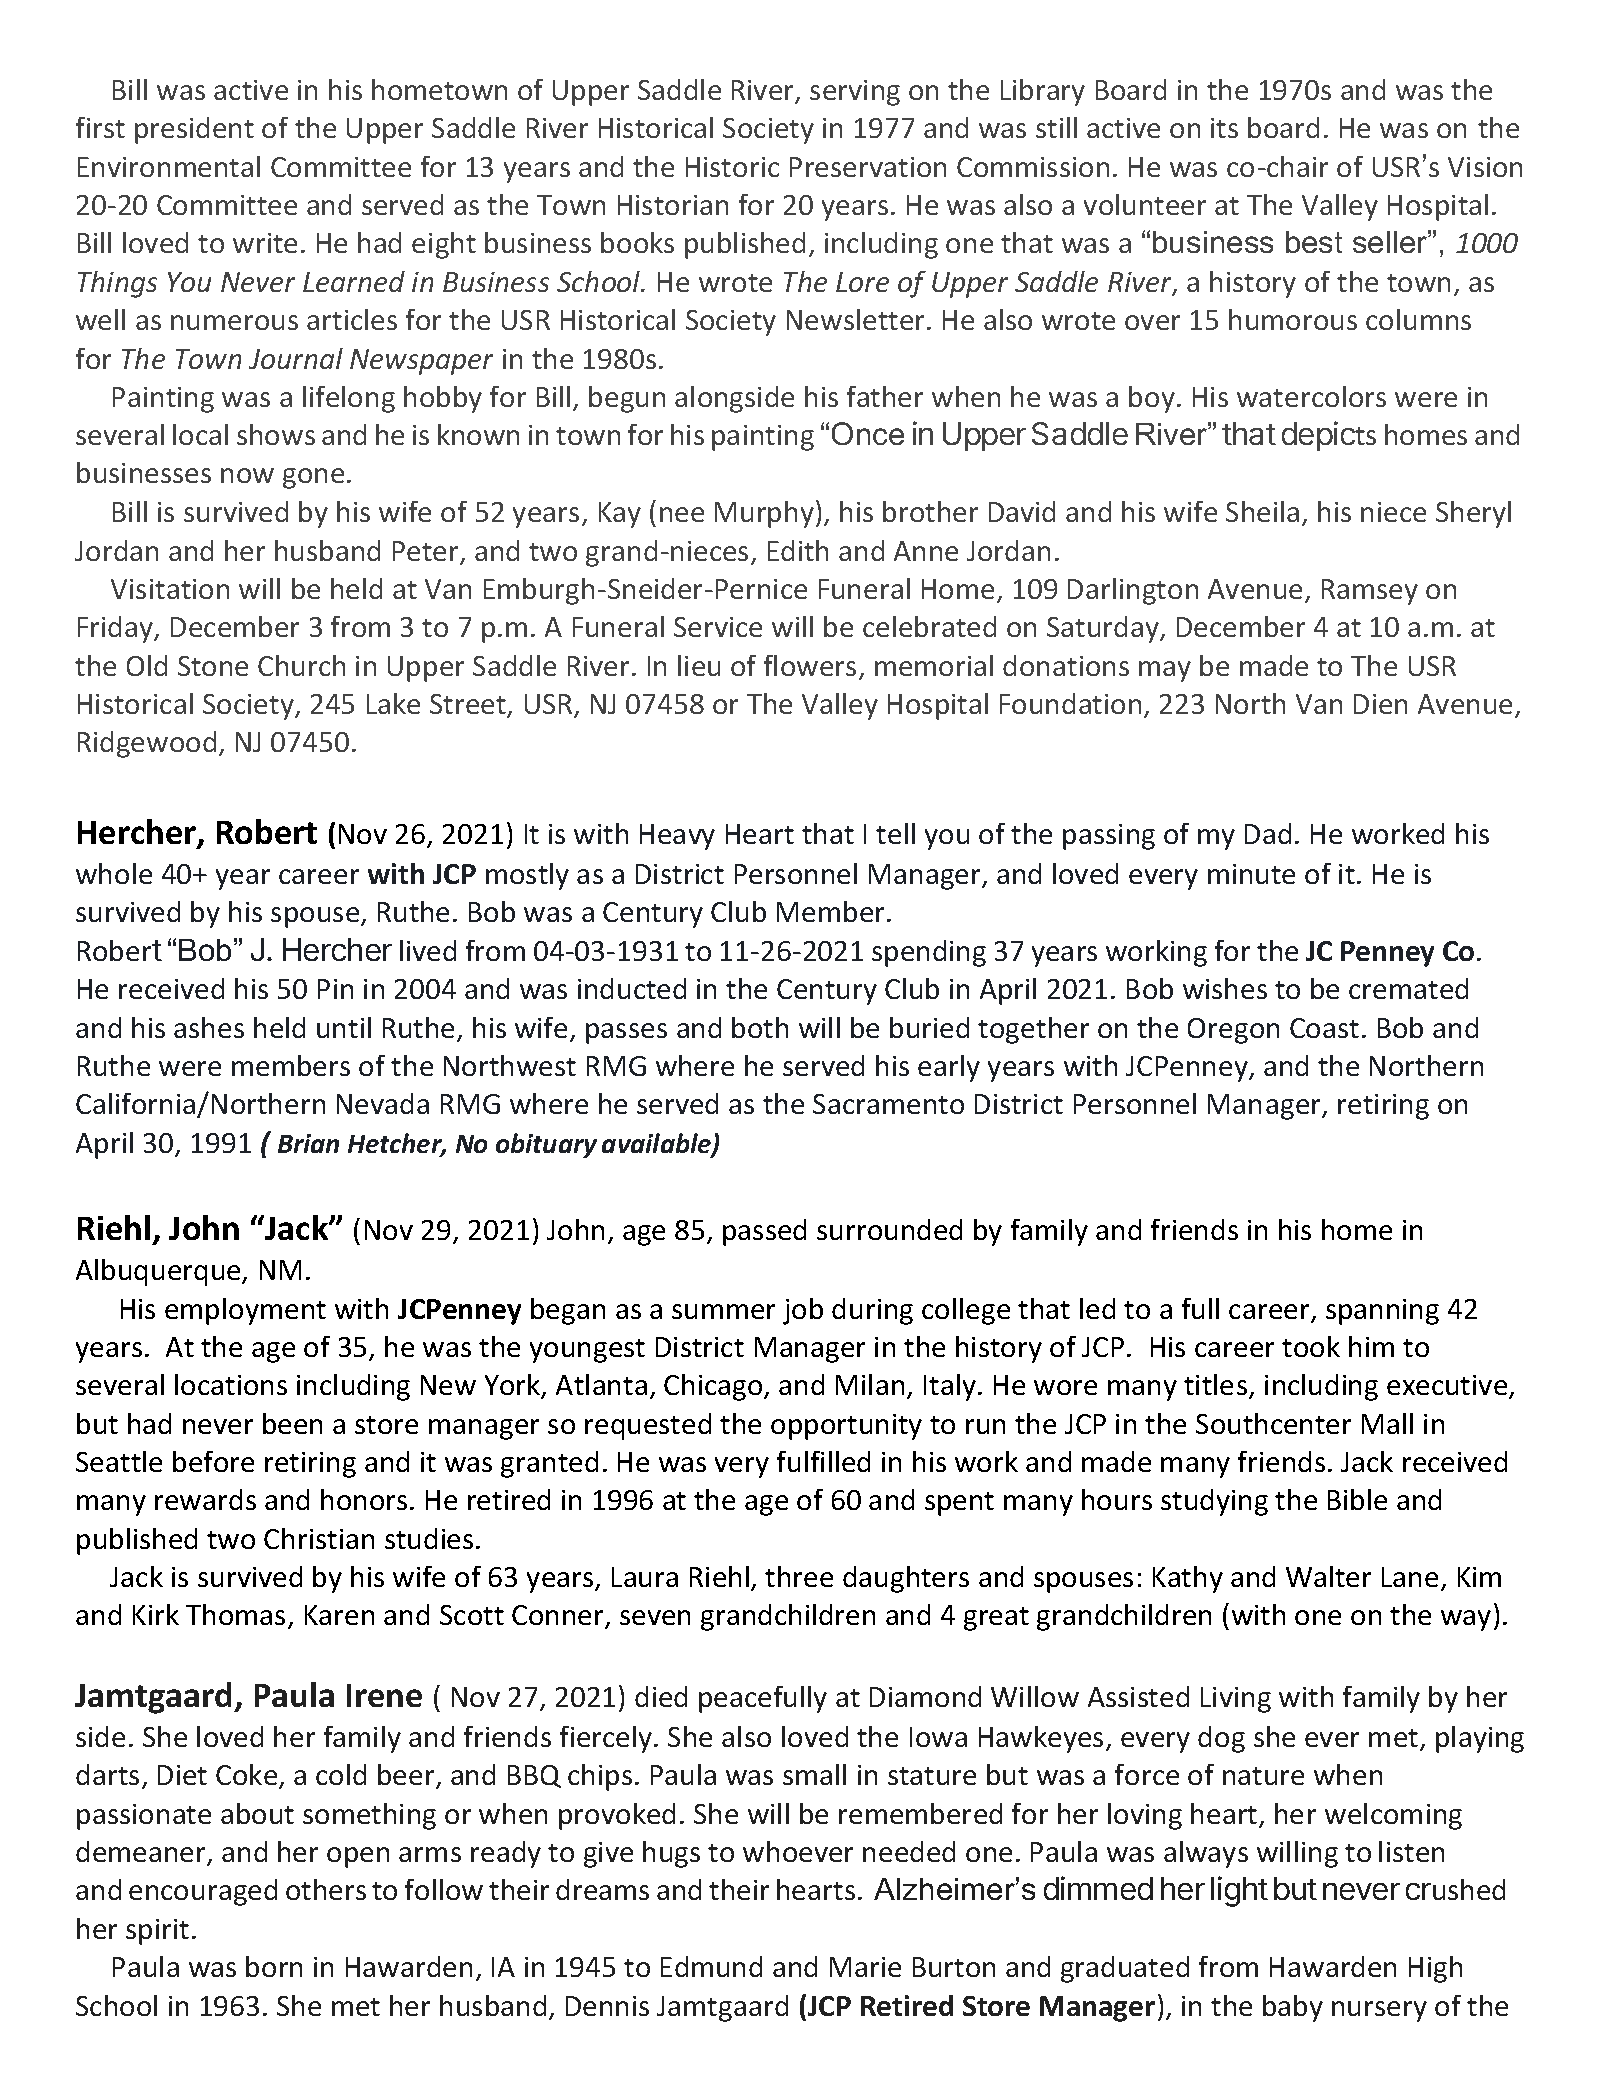 This page has width=1602, height=2073. Describe the element at coordinates (868, 167) in the page. I see `Preservation` at that location.
